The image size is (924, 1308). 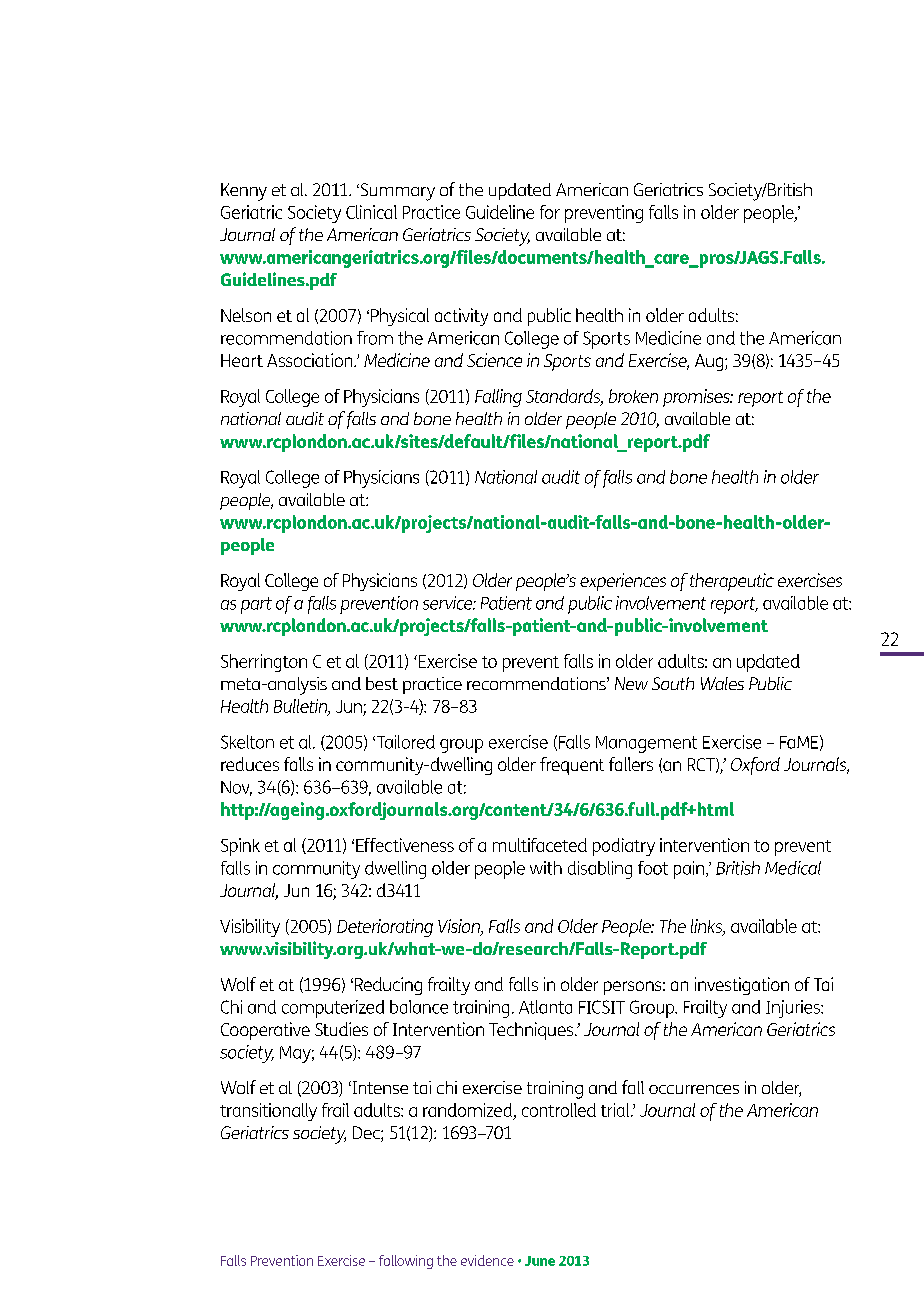 I want to click on Skelton, so click(x=247, y=742).
